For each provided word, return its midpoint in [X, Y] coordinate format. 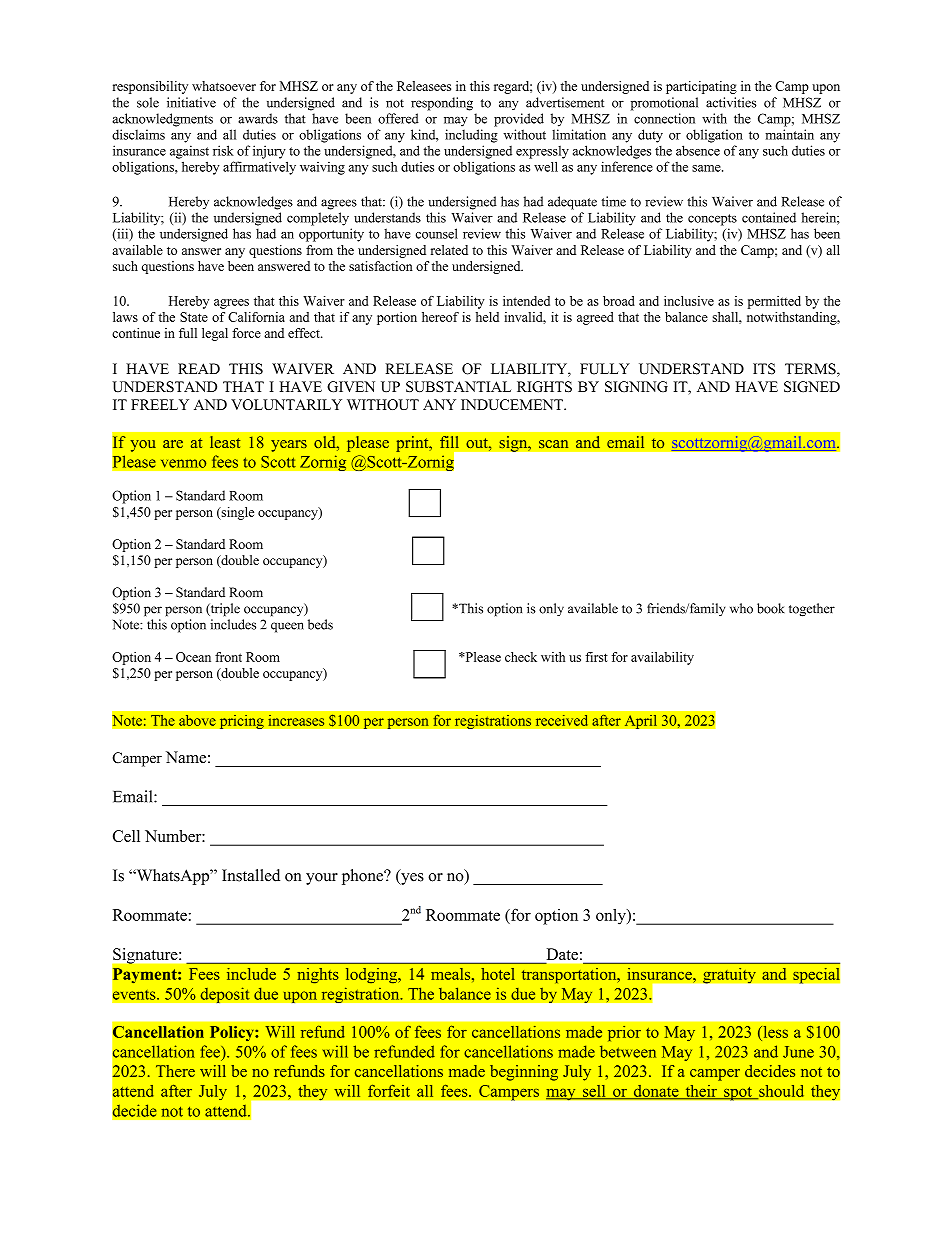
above [197, 720]
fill [449, 442]
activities [731, 102]
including [471, 136]
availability [662, 658]
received [562, 720]
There [175, 1071]
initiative [191, 102]
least [225, 442]
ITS [764, 369]
